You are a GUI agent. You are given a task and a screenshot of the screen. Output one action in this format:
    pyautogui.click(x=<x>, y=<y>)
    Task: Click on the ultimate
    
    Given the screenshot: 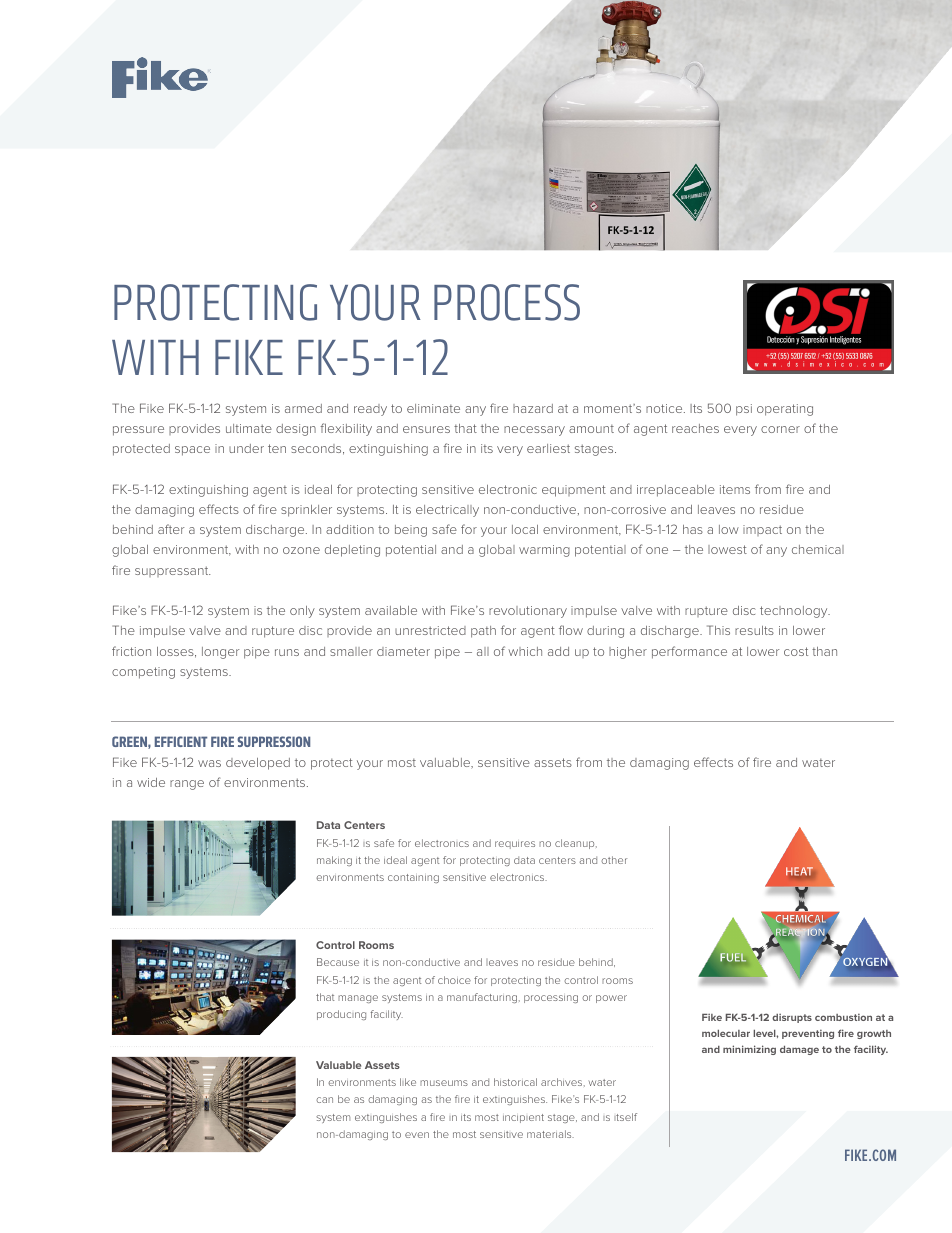 What is the action you would take?
    pyautogui.click(x=249, y=428)
